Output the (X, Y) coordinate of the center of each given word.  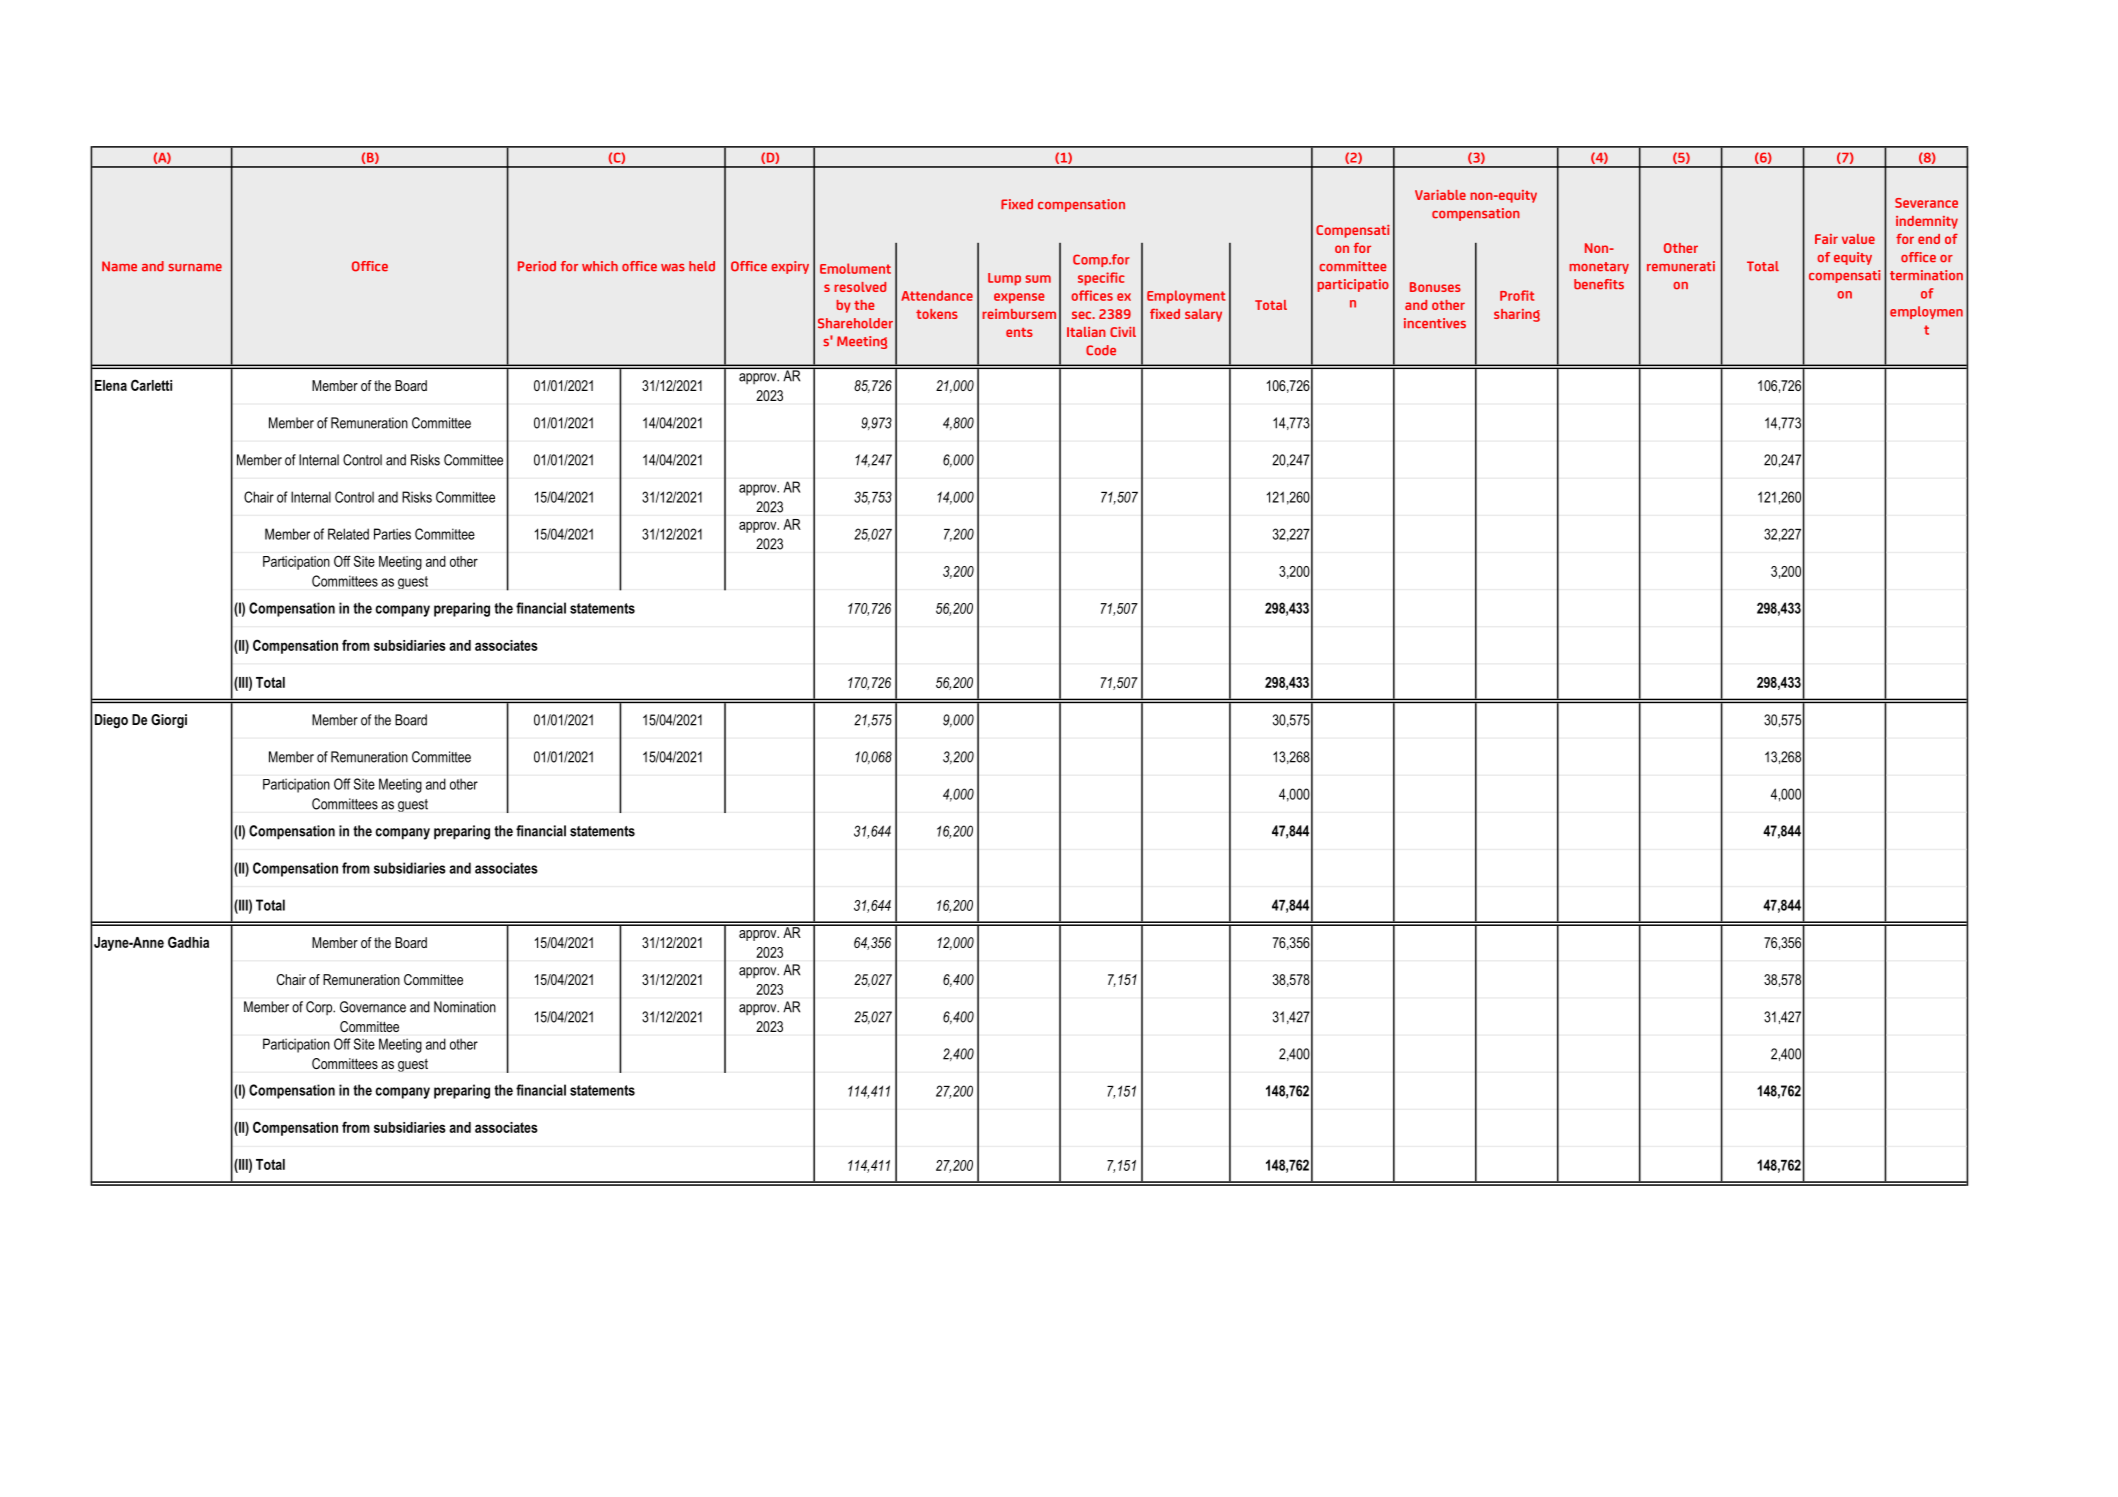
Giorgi (169, 721)
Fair (1826, 239)
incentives (1435, 323)
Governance (373, 1007)
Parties (392, 534)
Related (348, 534)
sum (1038, 279)
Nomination (465, 1007)
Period (537, 266)
